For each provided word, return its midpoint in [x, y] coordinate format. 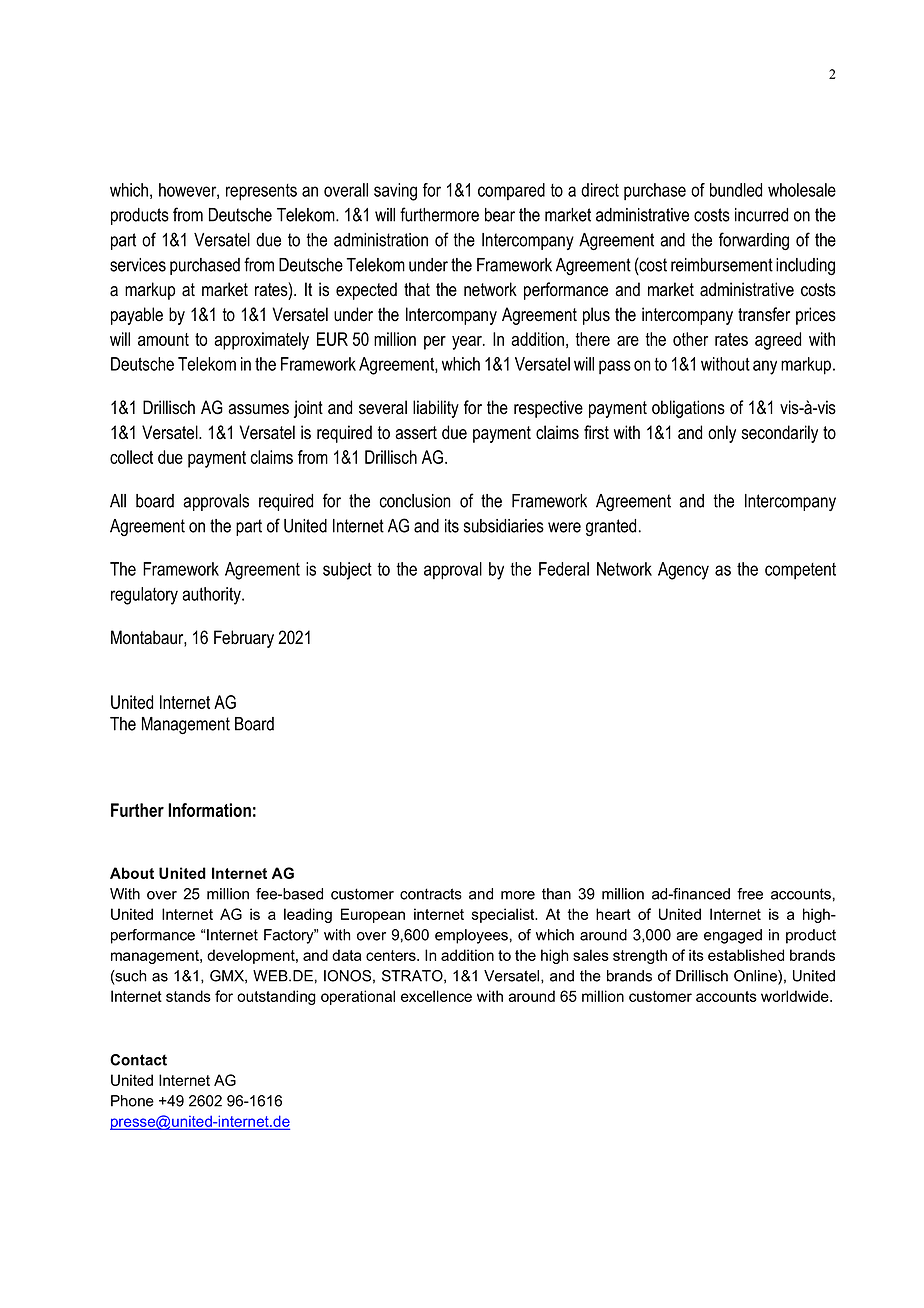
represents [261, 192]
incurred [761, 215]
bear [500, 215]
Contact [138, 1060]
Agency [683, 571]
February [244, 639]
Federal [564, 569]
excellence [436, 996]
